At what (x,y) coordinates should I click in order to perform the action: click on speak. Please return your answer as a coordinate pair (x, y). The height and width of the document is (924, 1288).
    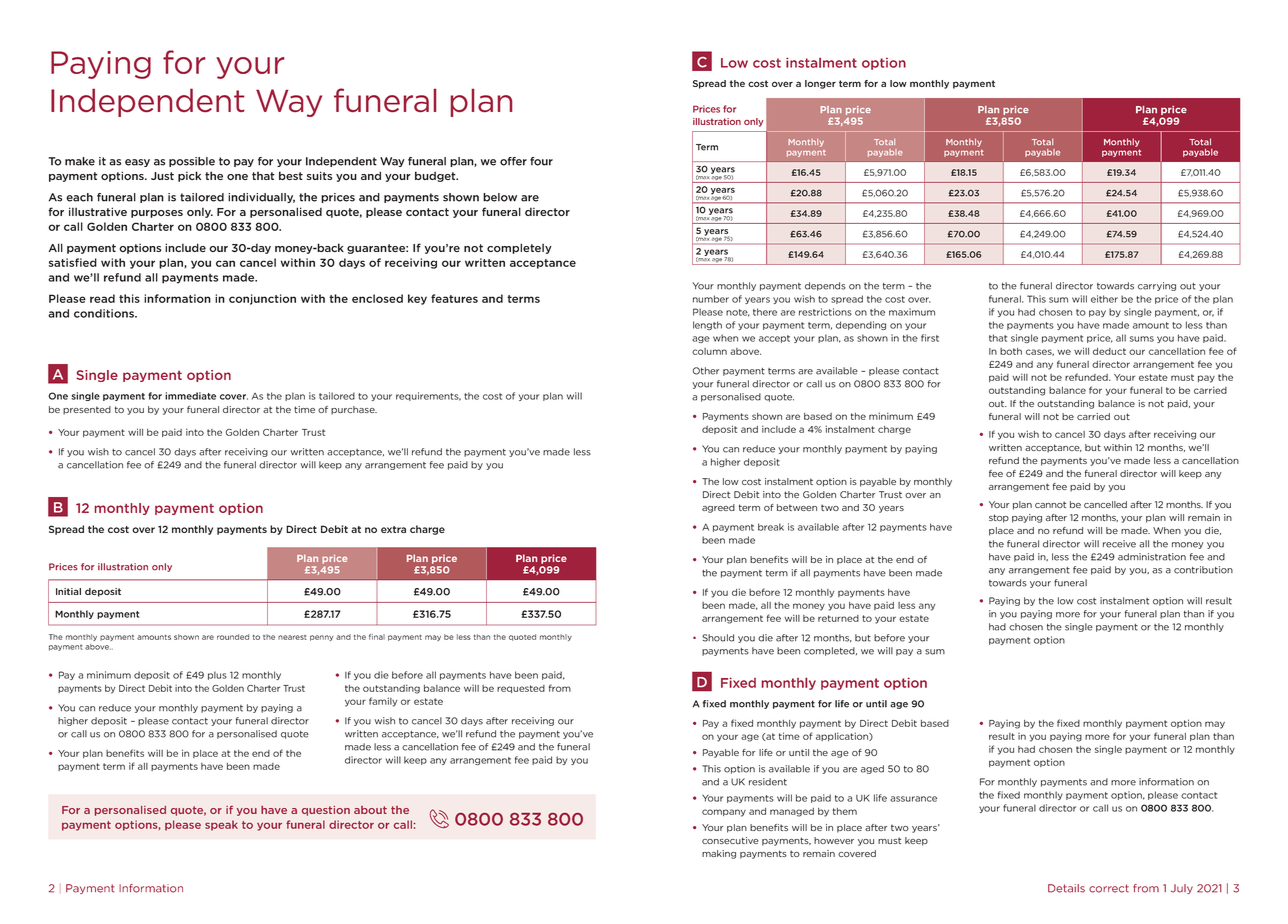
    Looking at the image, I should click on (221, 825).
